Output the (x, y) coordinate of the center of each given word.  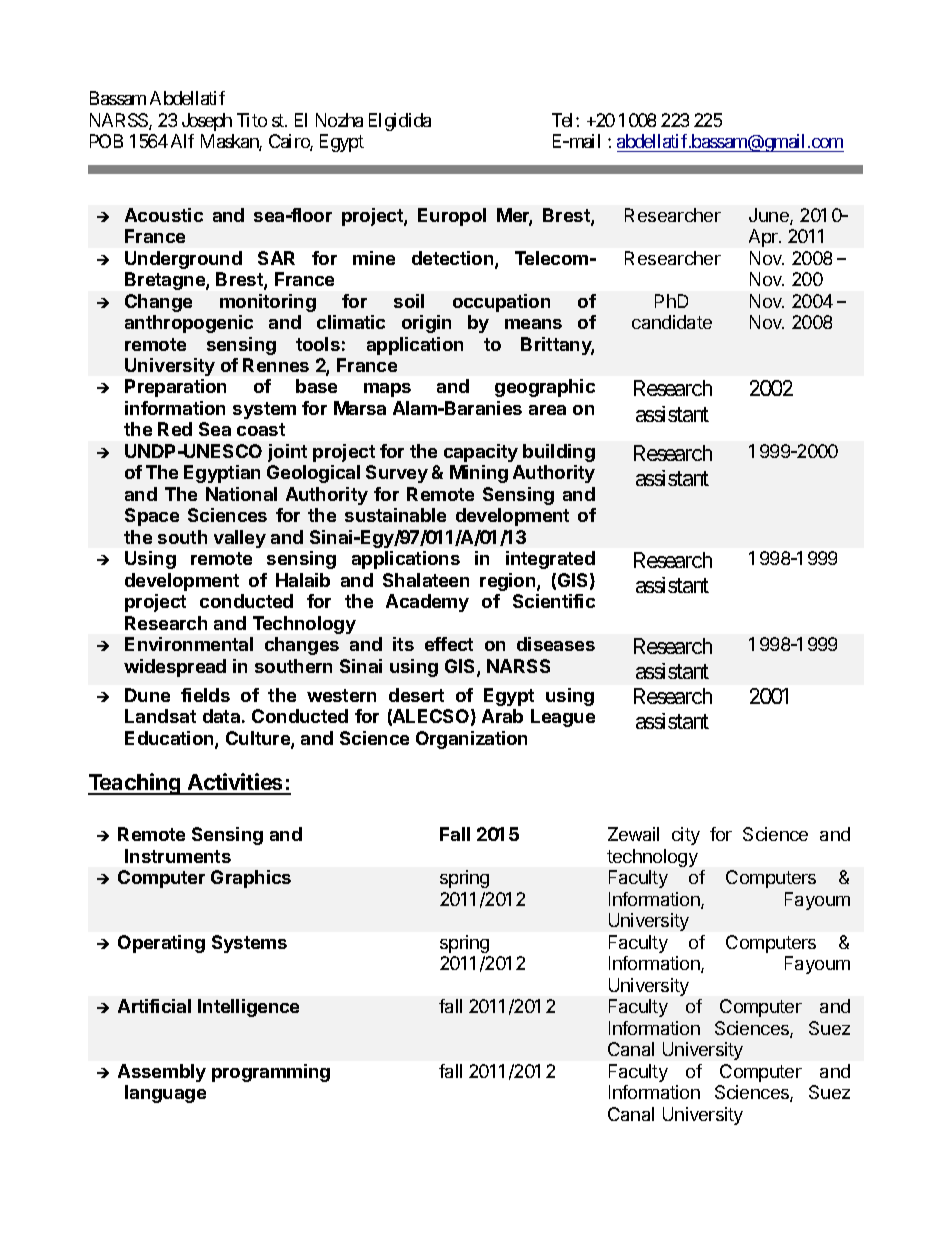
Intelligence (248, 1008)
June (770, 216)
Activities (235, 783)
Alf (182, 141)
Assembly (162, 1073)
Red (175, 429)
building (559, 453)
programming (271, 1073)
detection (454, 259)
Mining (479, 474)
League (563, 718)
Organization (471, 740)
